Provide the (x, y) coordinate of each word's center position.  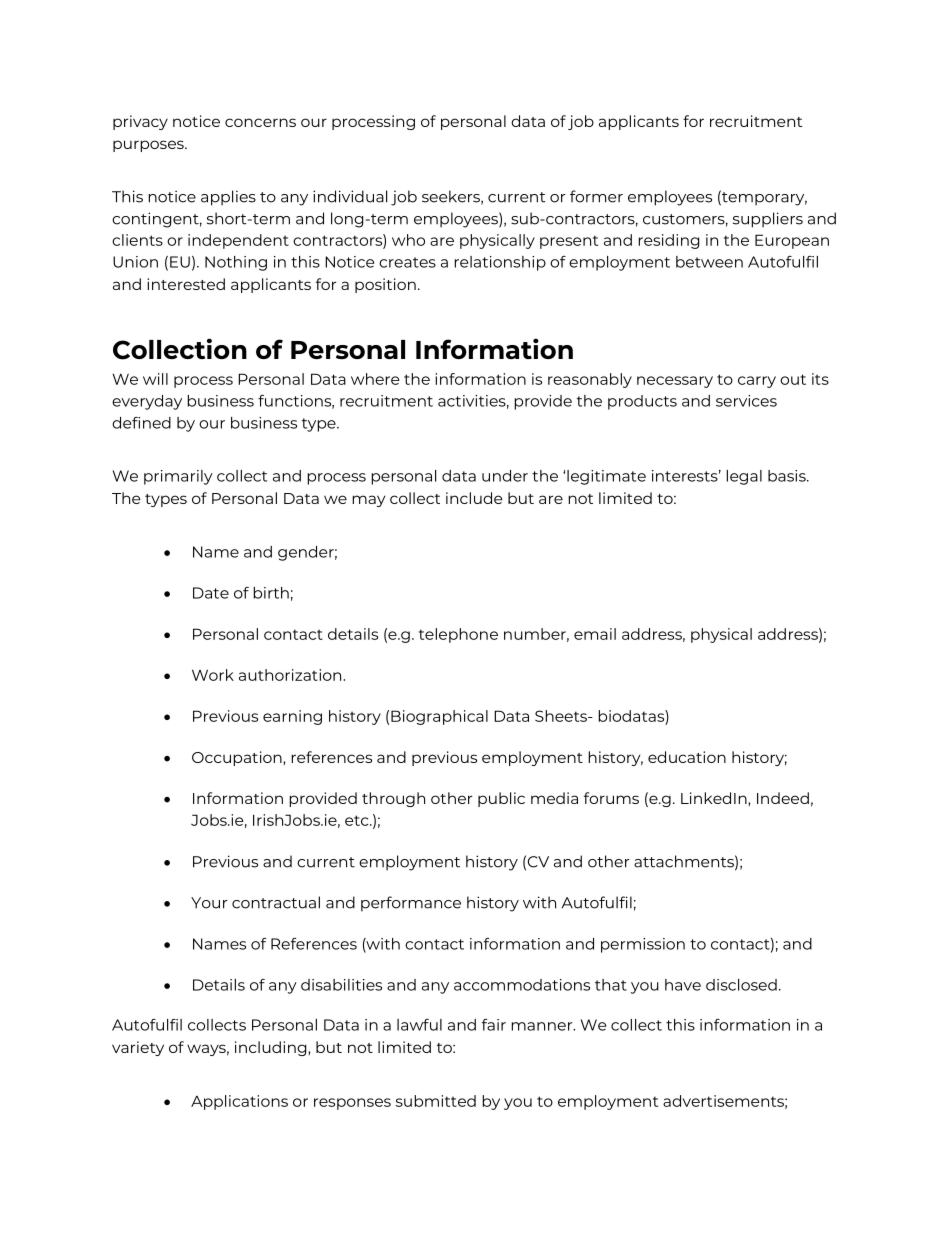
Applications (239, 1102)
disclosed (741, 985)
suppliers (768, 220)
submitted (436, 1101)
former (596, 196)
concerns (260, 122)
